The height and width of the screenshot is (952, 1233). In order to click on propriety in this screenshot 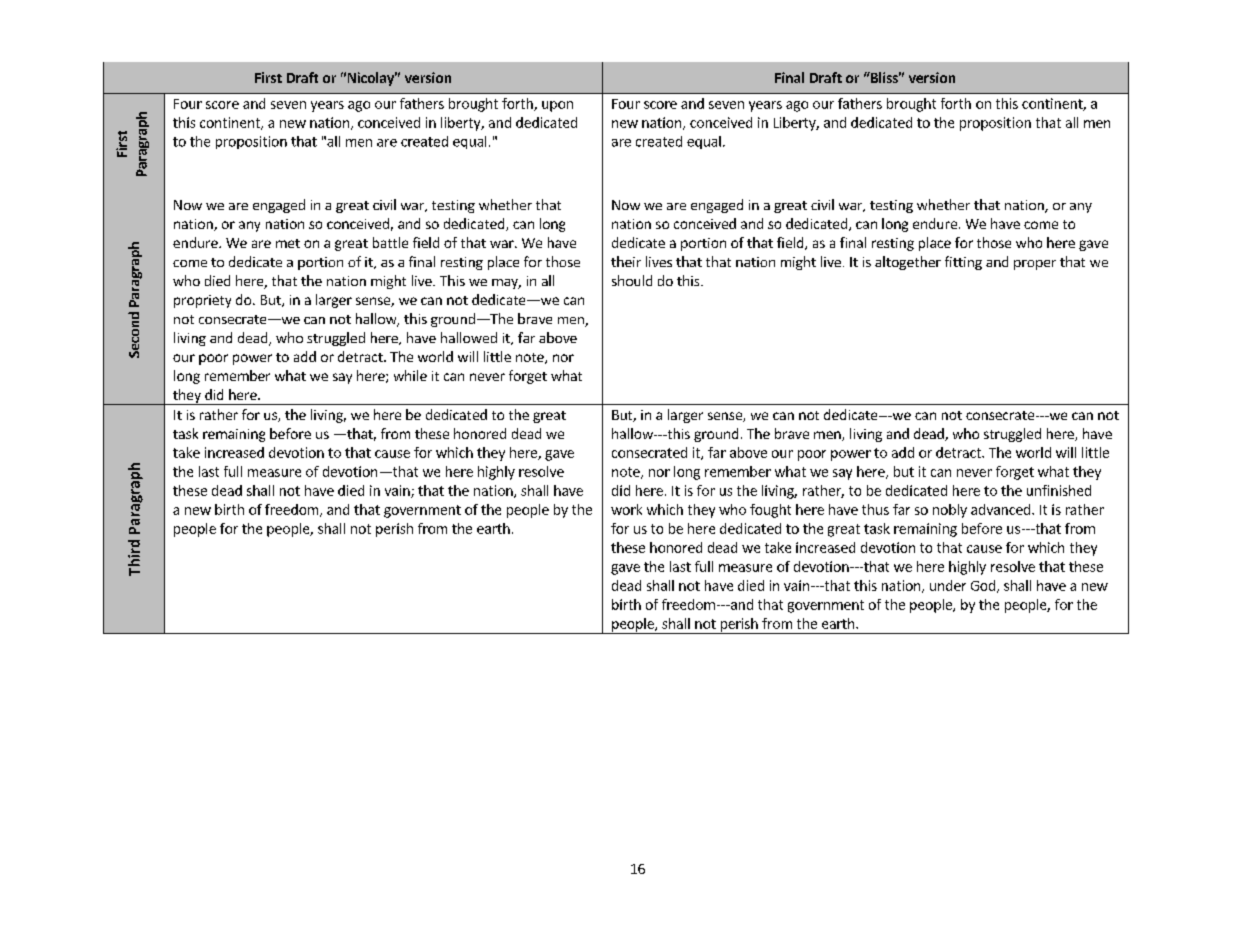, I will do `click(202, 301)`.
